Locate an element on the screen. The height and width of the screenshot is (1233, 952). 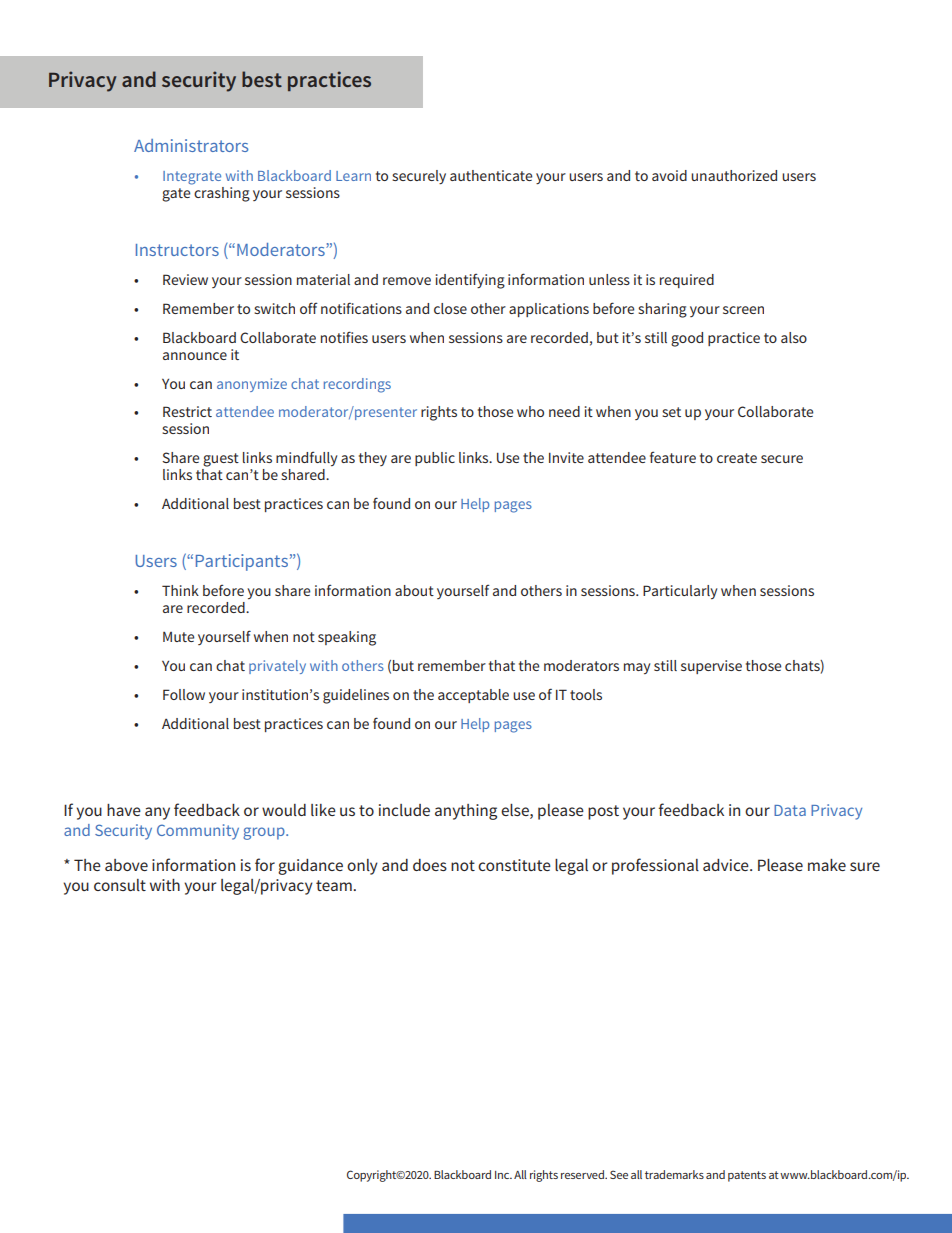
authenticate is located at coordinates (491, 175).
